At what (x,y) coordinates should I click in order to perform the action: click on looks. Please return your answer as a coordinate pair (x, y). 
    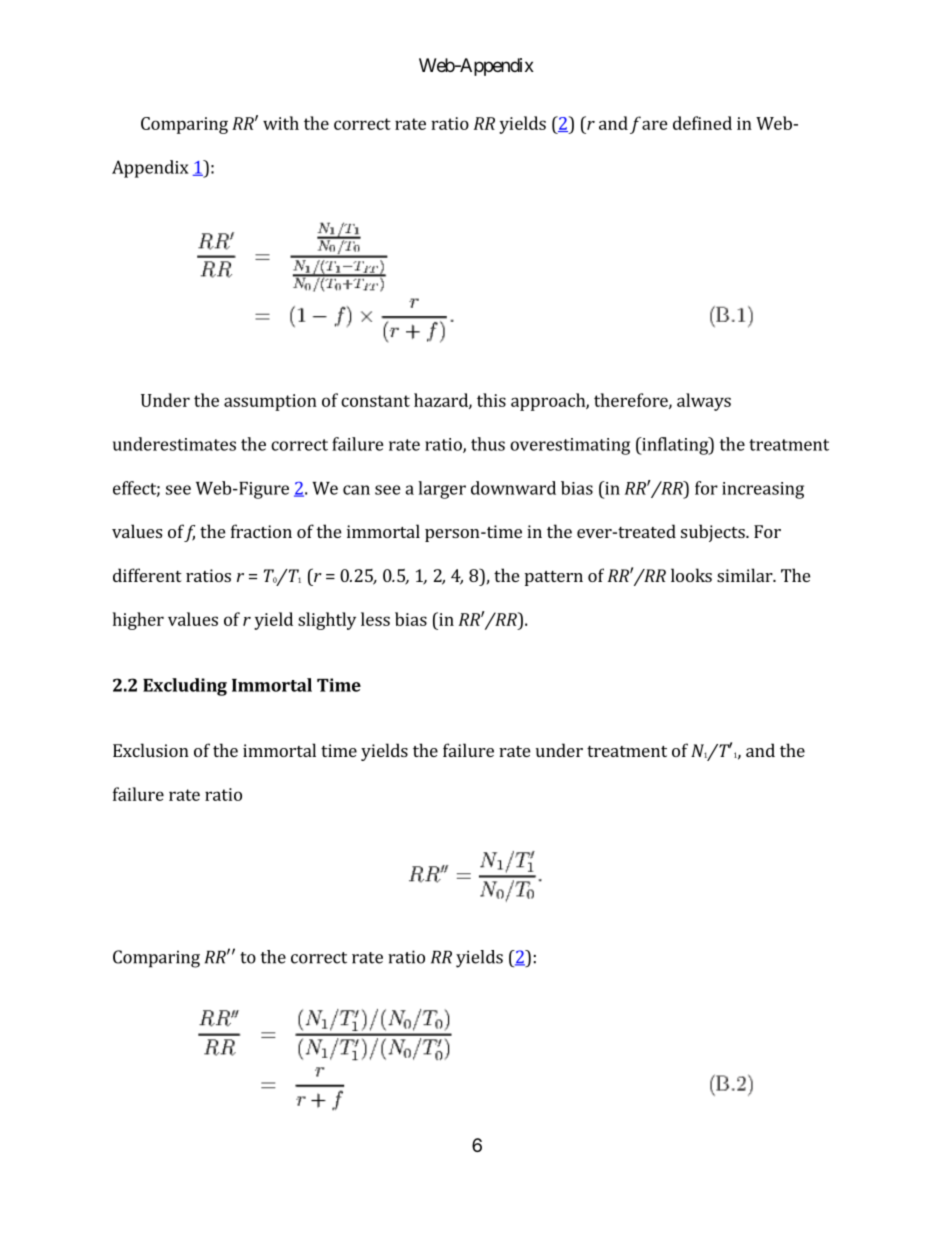
    Looking at the image, I should click on (691, 575).
